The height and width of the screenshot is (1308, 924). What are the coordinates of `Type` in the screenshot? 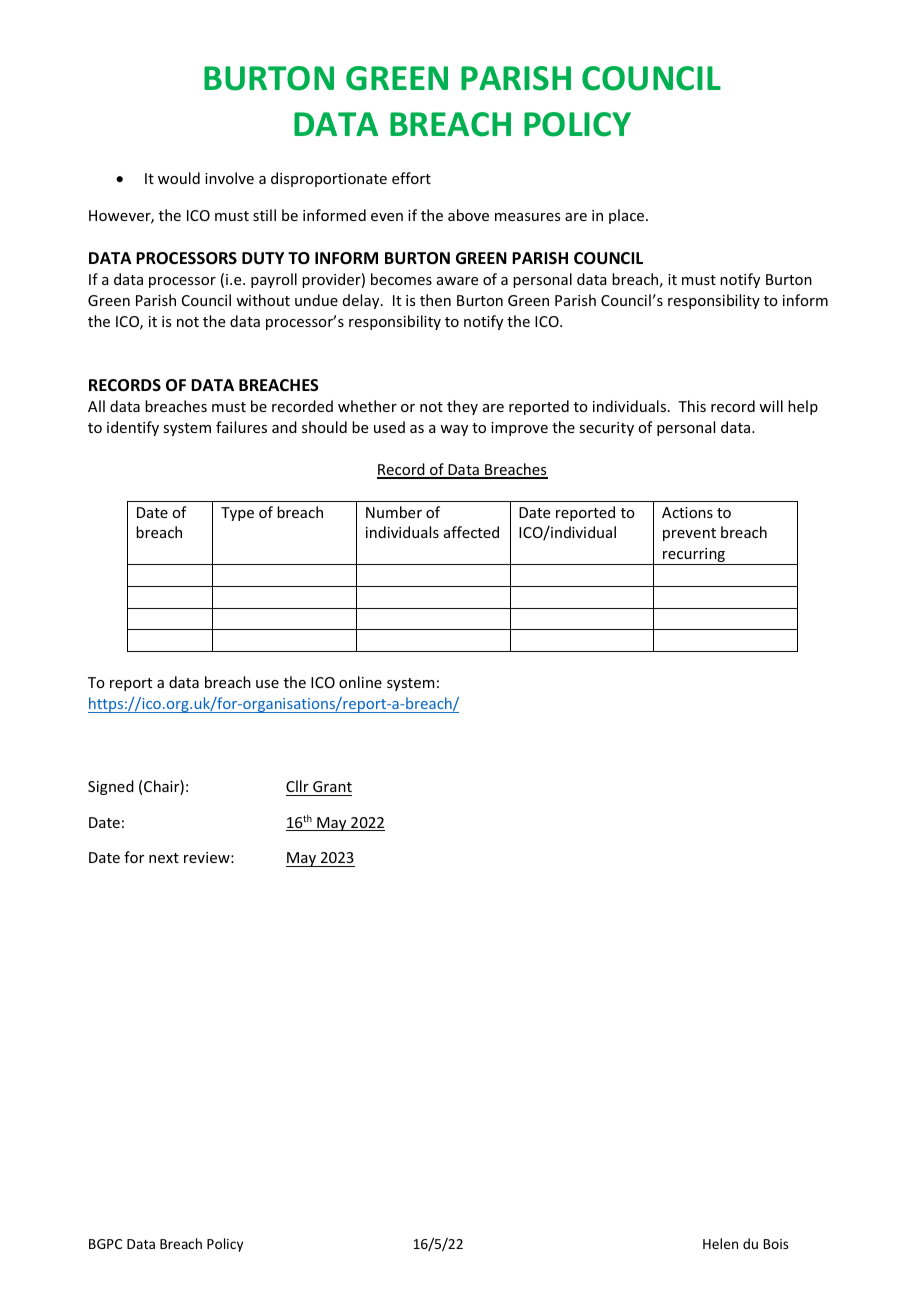 It's located at (237, 514).
